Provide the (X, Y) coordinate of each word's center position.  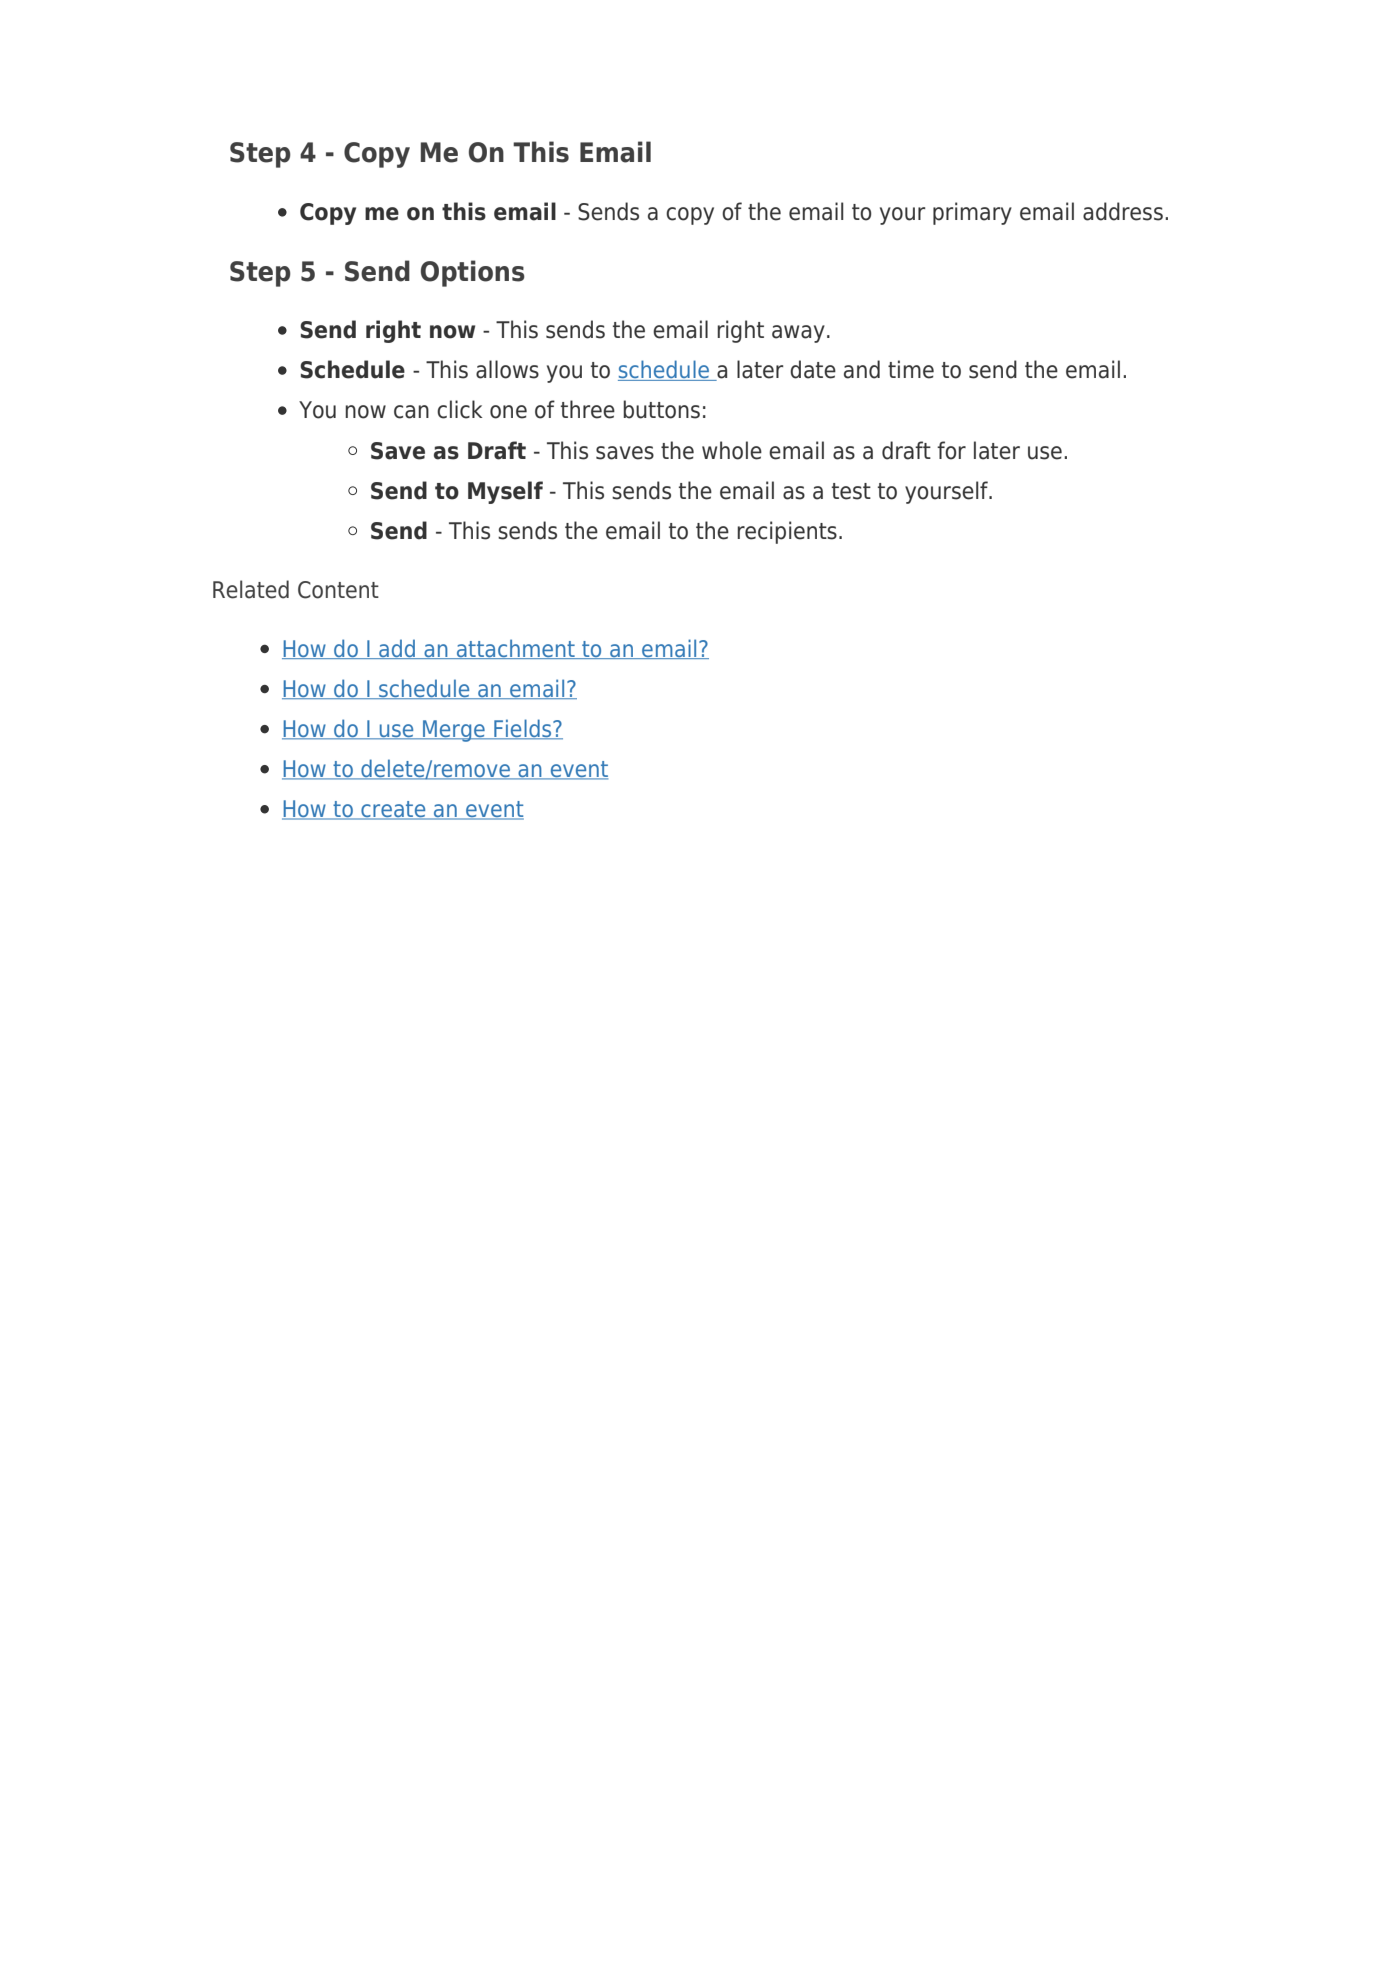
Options (473, 273)
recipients (787, 532)
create (393, 810)
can (411, 412)
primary (972, 213)
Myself (505, 492)
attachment (515, 649)
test (851, 491)
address (1123, 211)
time (911, 369)
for (951, 450)
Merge (454, 731)
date (813, 369)
